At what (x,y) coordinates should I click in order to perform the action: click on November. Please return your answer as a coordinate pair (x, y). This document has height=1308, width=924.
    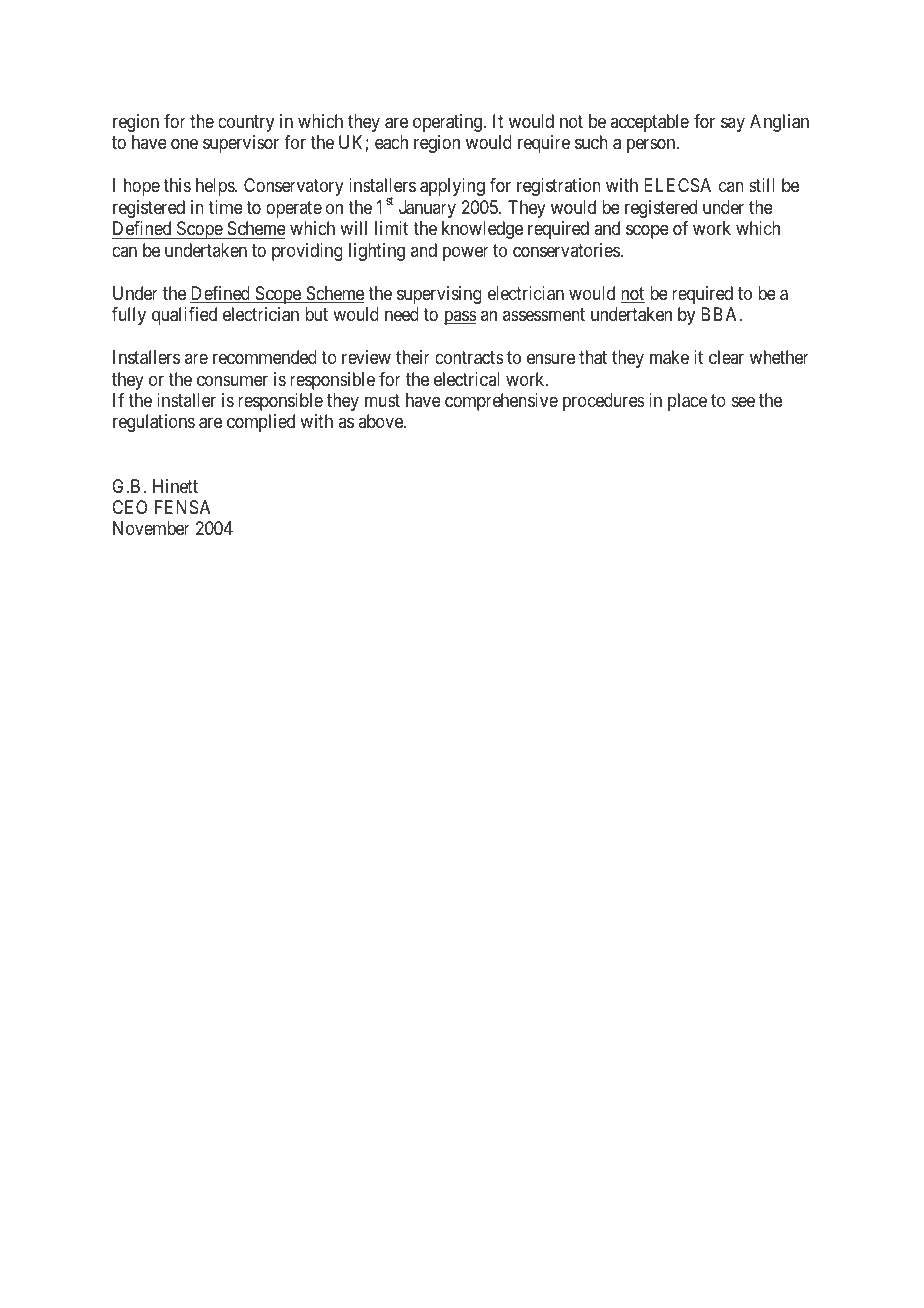
    Looking at the image, I should click on (151, 528).
